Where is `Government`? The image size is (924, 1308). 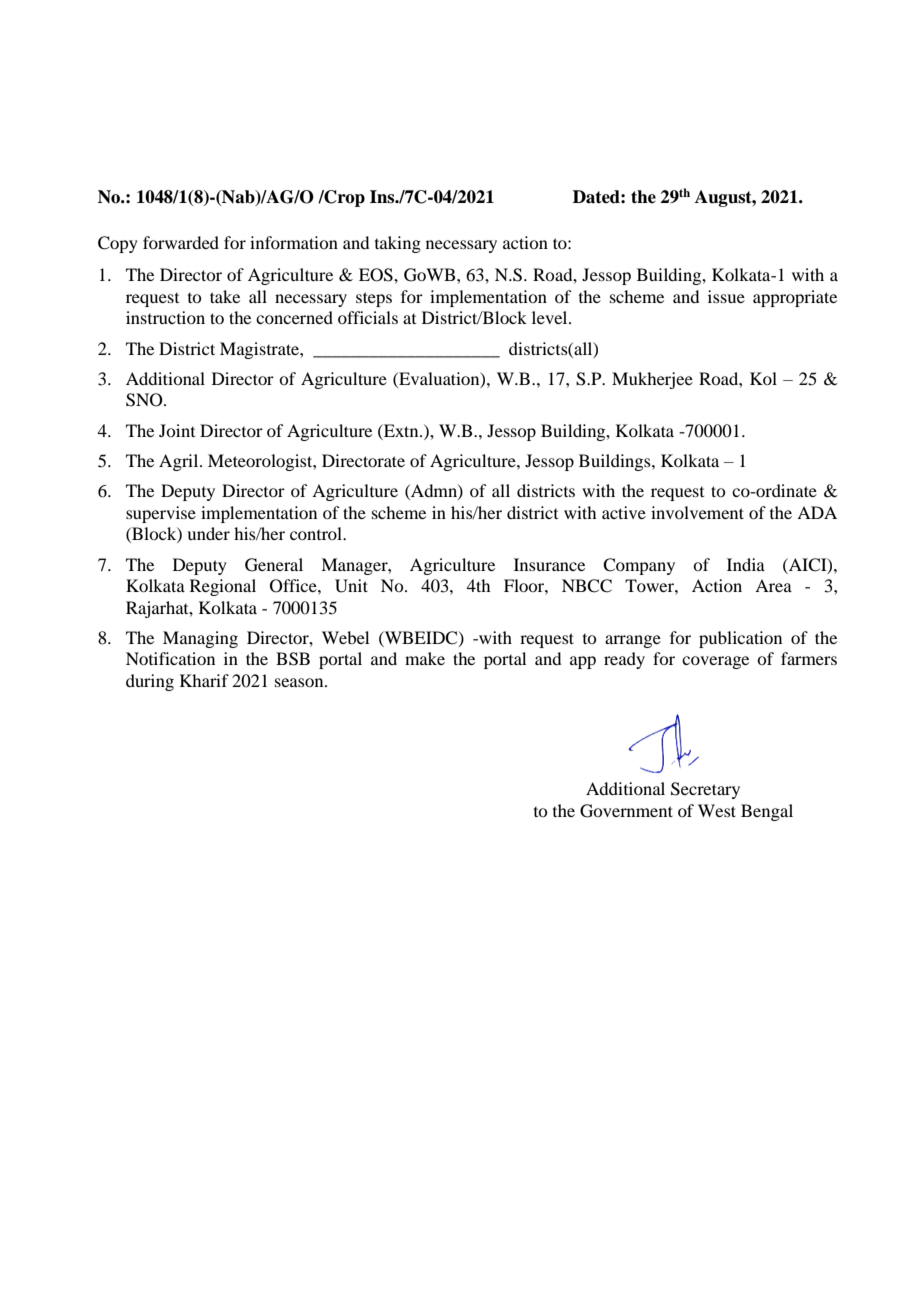
Government is located at coordinates (626, 811).
